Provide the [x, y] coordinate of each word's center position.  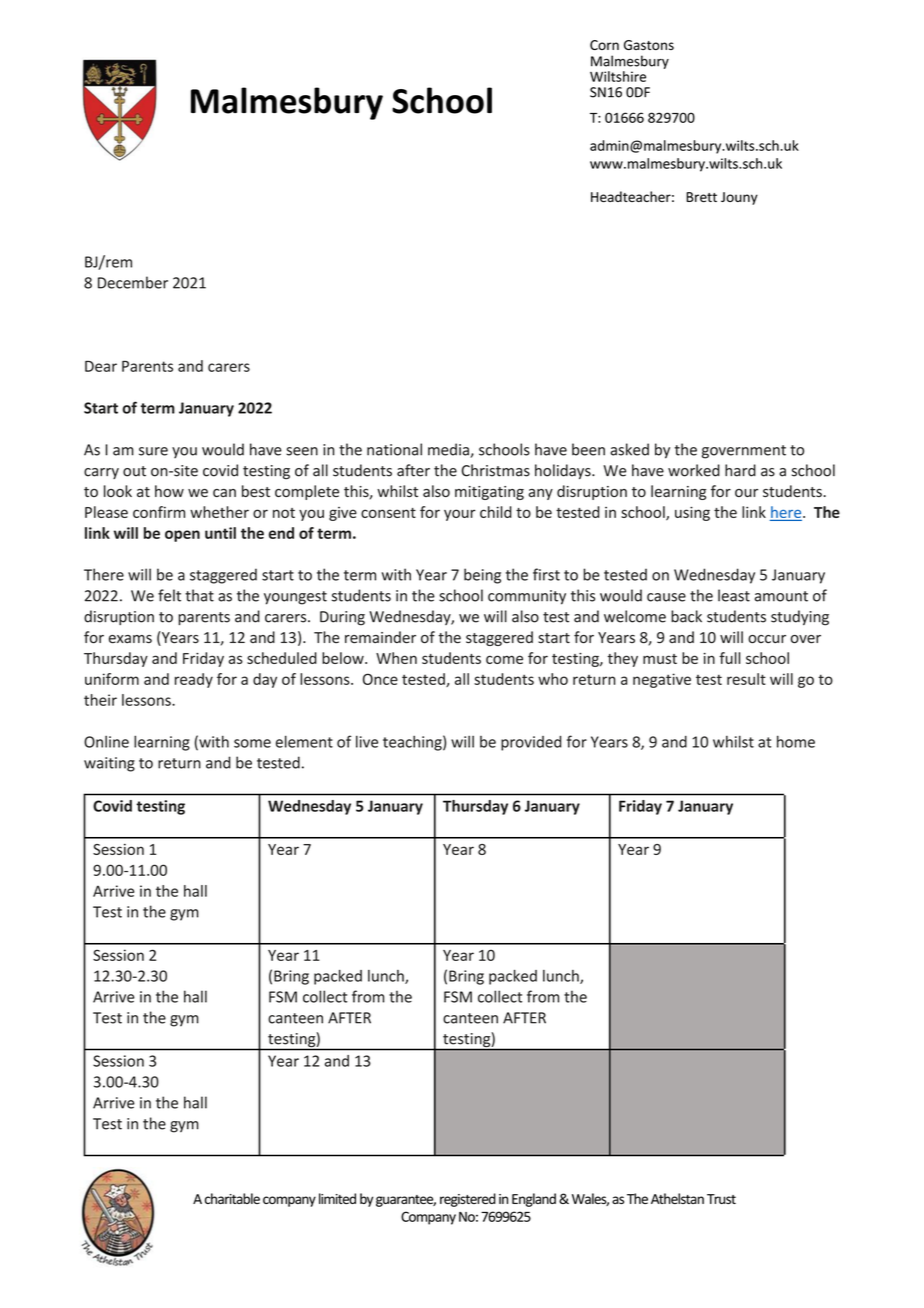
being [482, 576]
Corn [604, 45]
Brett [701, 197]
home [796, 741]
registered [468, 1200]
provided [531, 743]
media [449, 450]
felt [169, 595]
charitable [232, 1198]
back [686, 616]
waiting [109, 764]
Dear [101, 366]
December [133, 282]
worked [694, 470]
